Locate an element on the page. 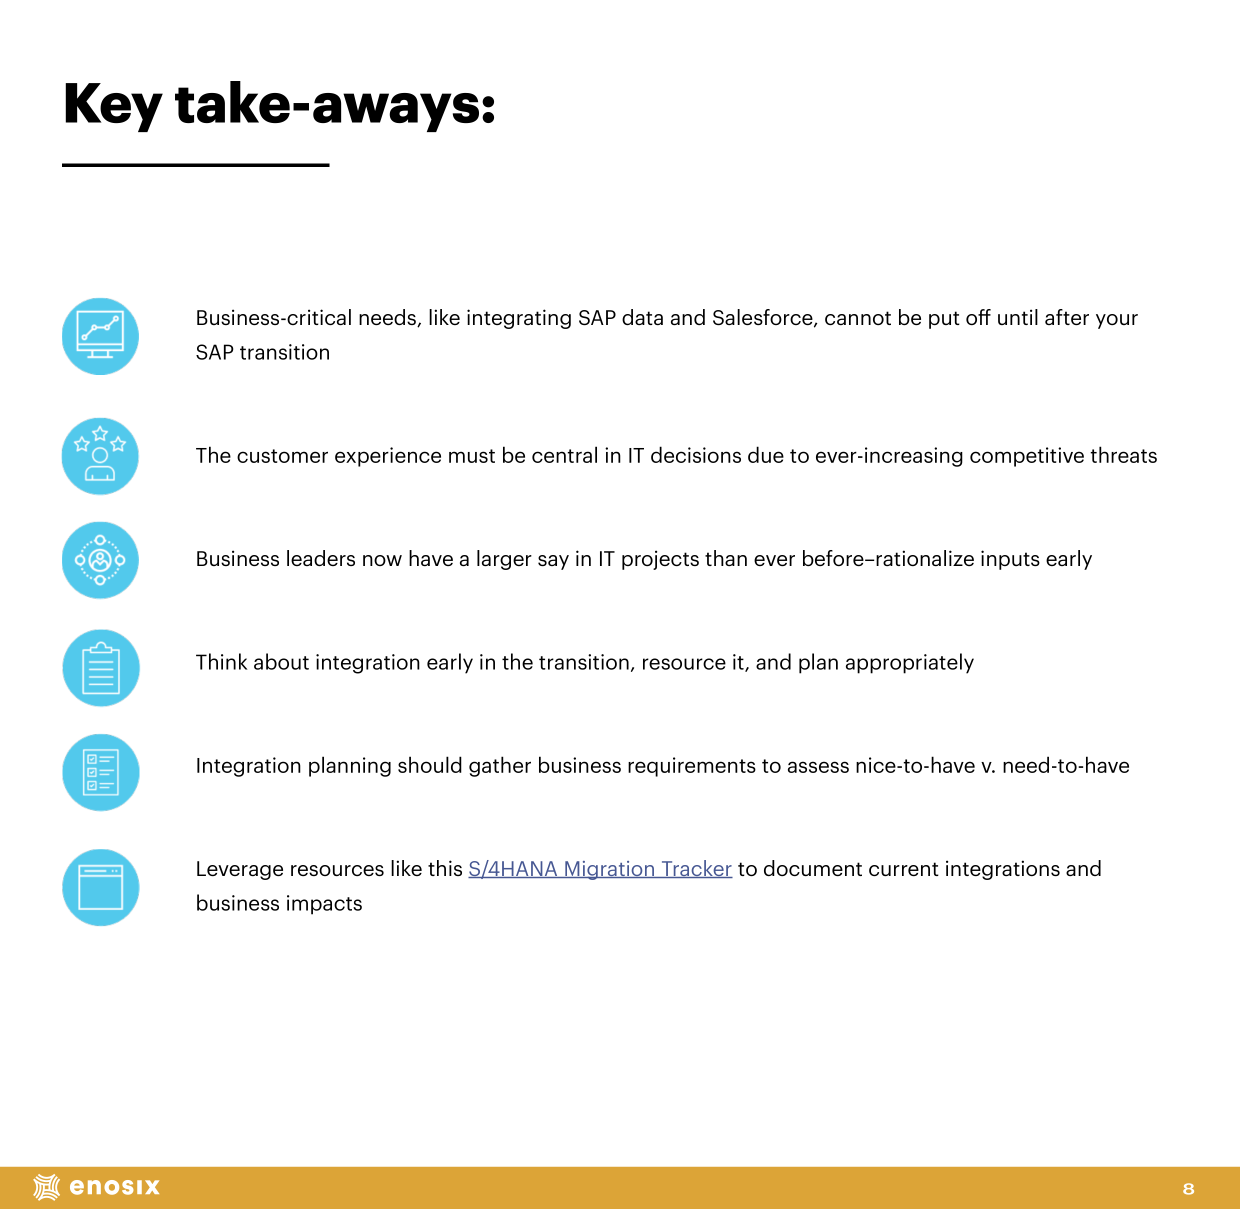 This image has height=1209, width=1240. data is located at coordinates (642, 317).
